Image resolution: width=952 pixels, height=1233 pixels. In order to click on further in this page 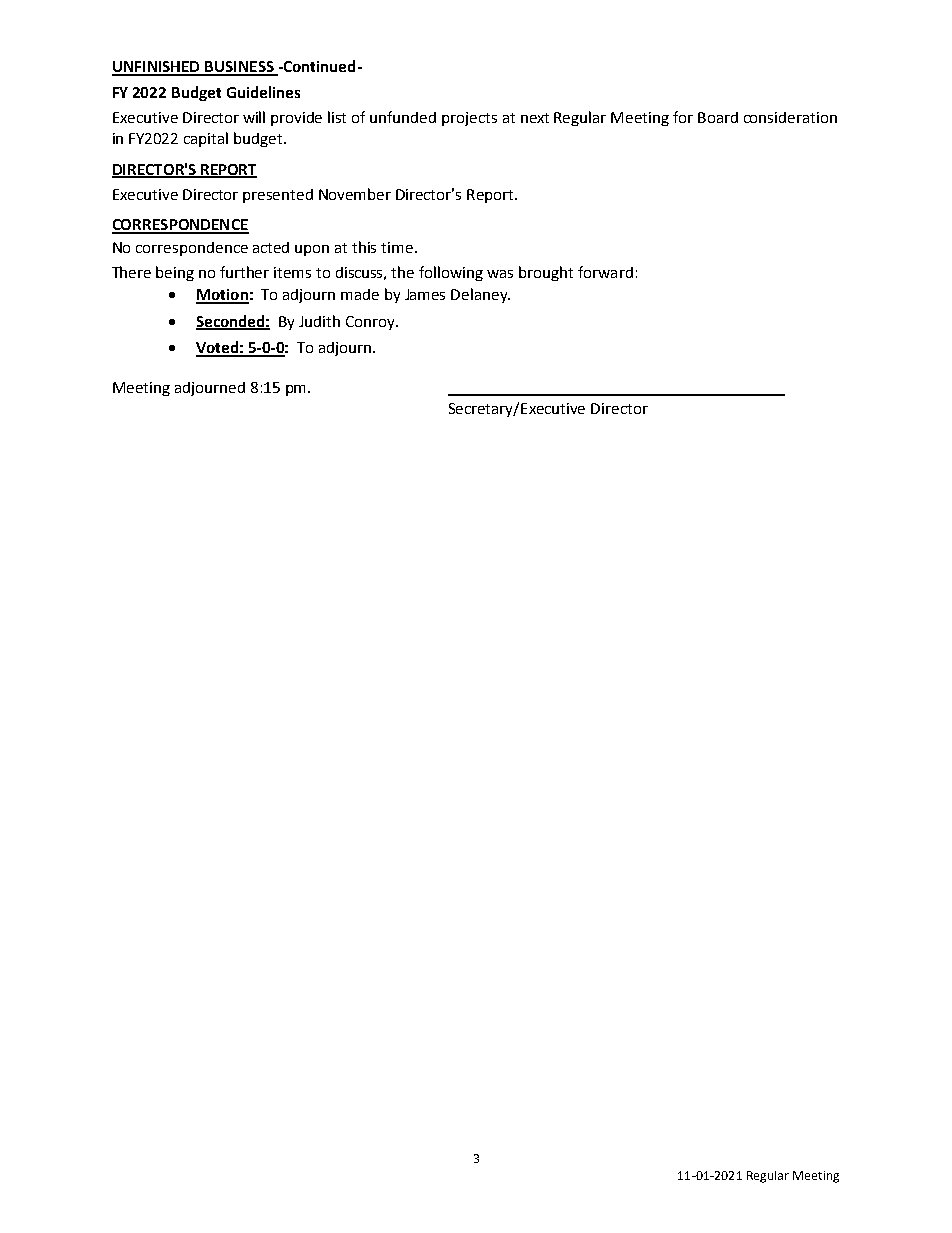, I will do `click(244, 272)`.
